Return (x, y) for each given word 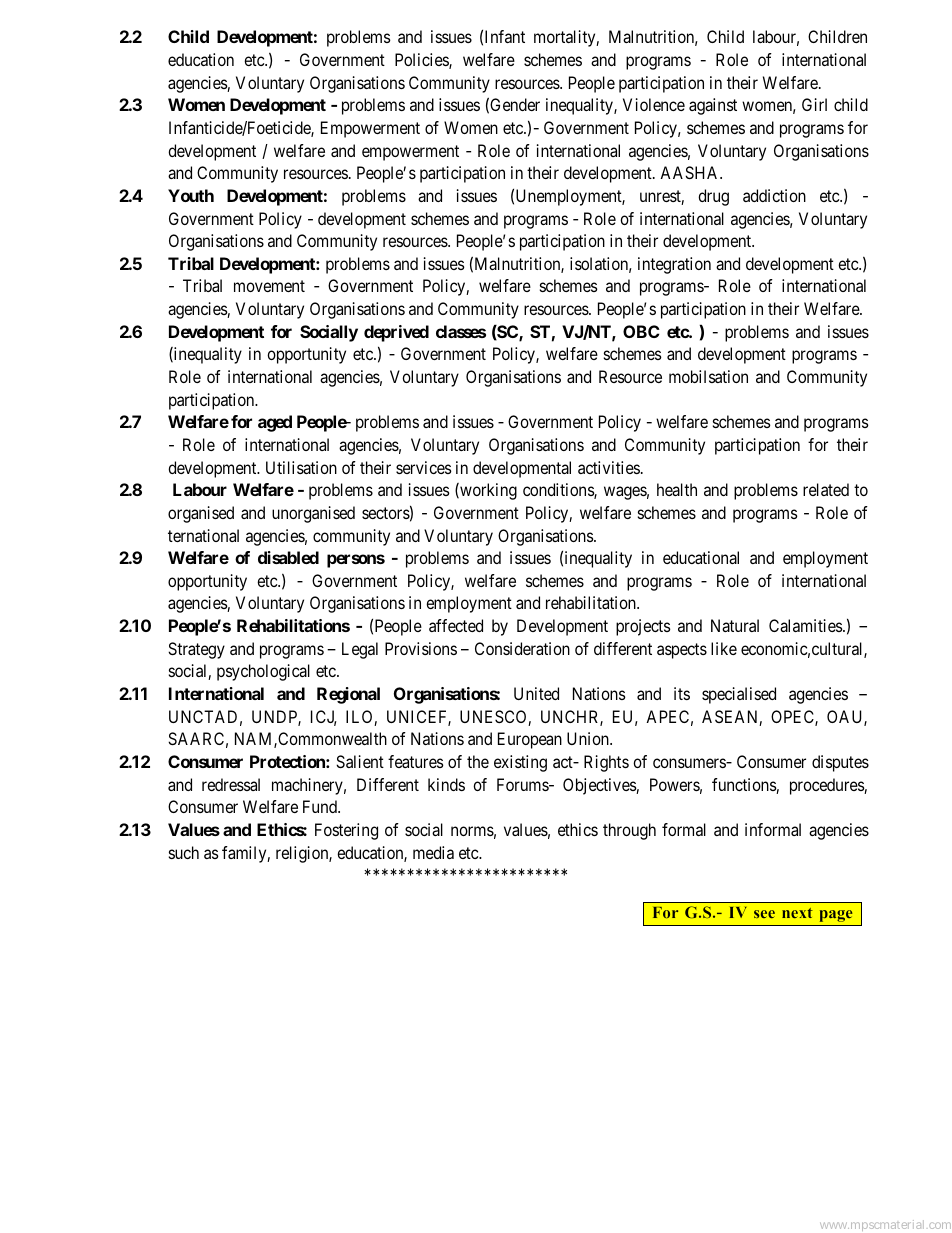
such (184, 852)
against (713, 106)
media (433, 852)
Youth (191, 195)
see (764, 914)
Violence (654, 104)
